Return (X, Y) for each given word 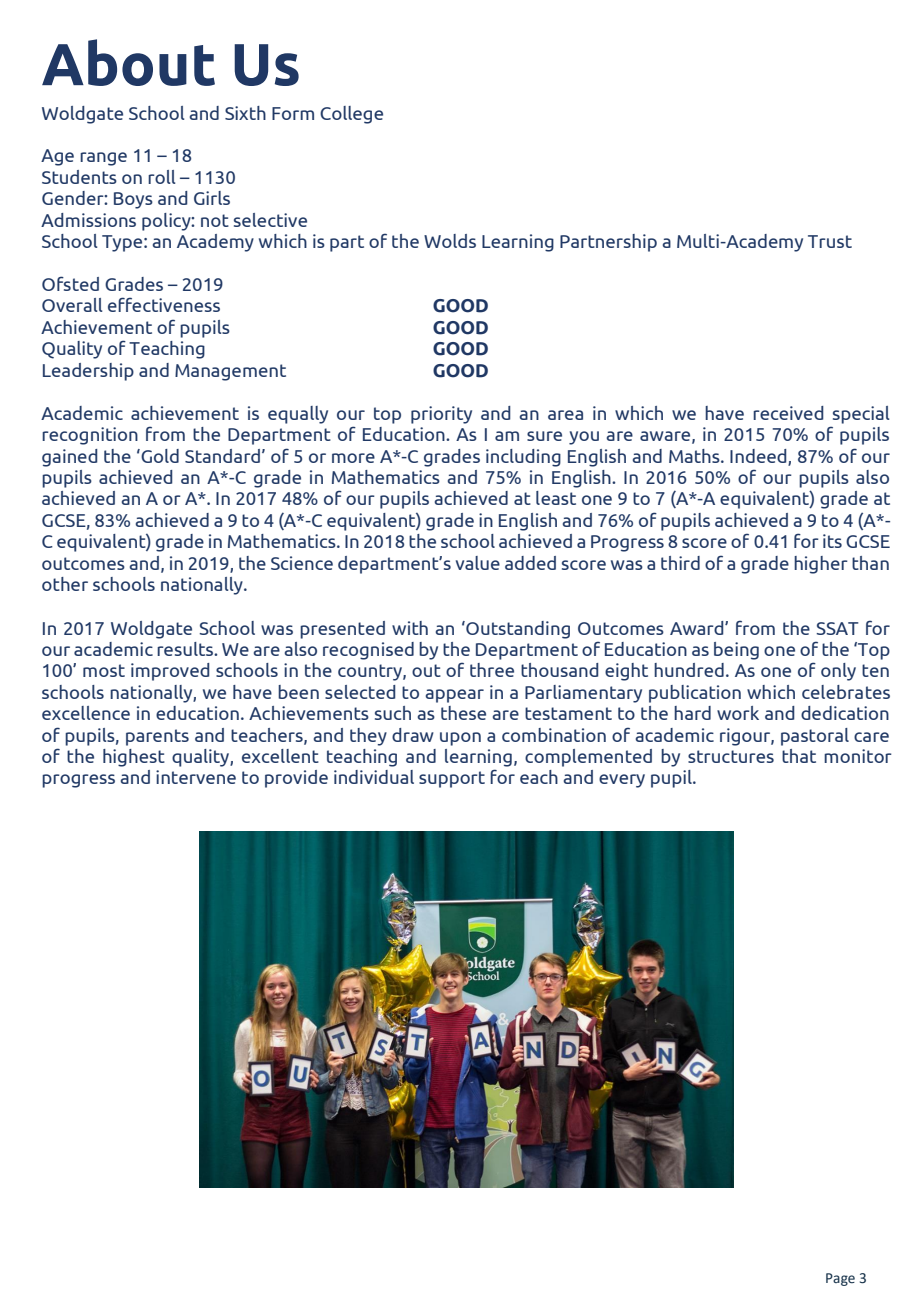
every (622, 781)
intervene (196, 777)
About (128, 62)
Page (840, 1279)
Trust (830, 241)
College (351, 115)
